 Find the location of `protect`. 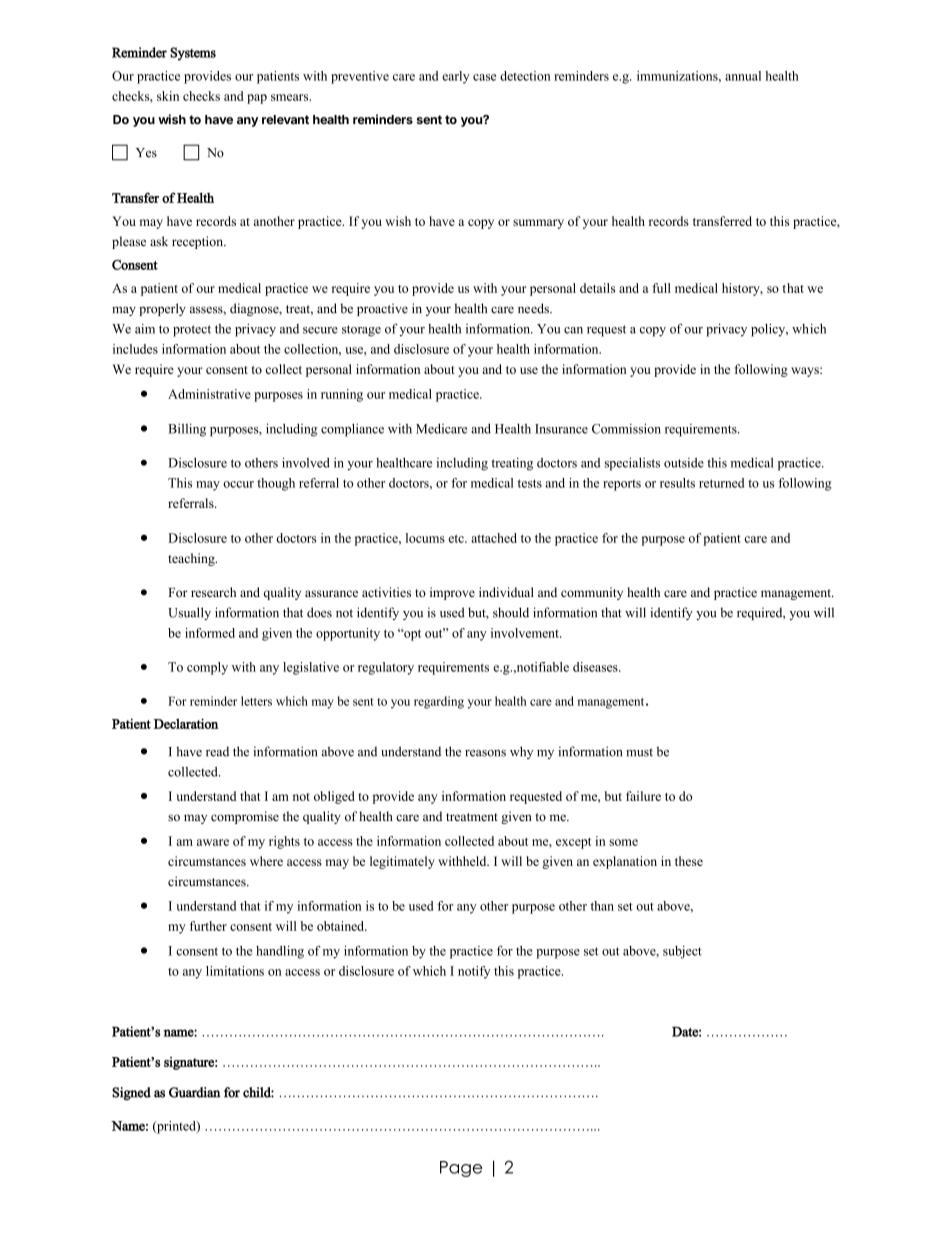

protect is located at coordinates (192, 331).
